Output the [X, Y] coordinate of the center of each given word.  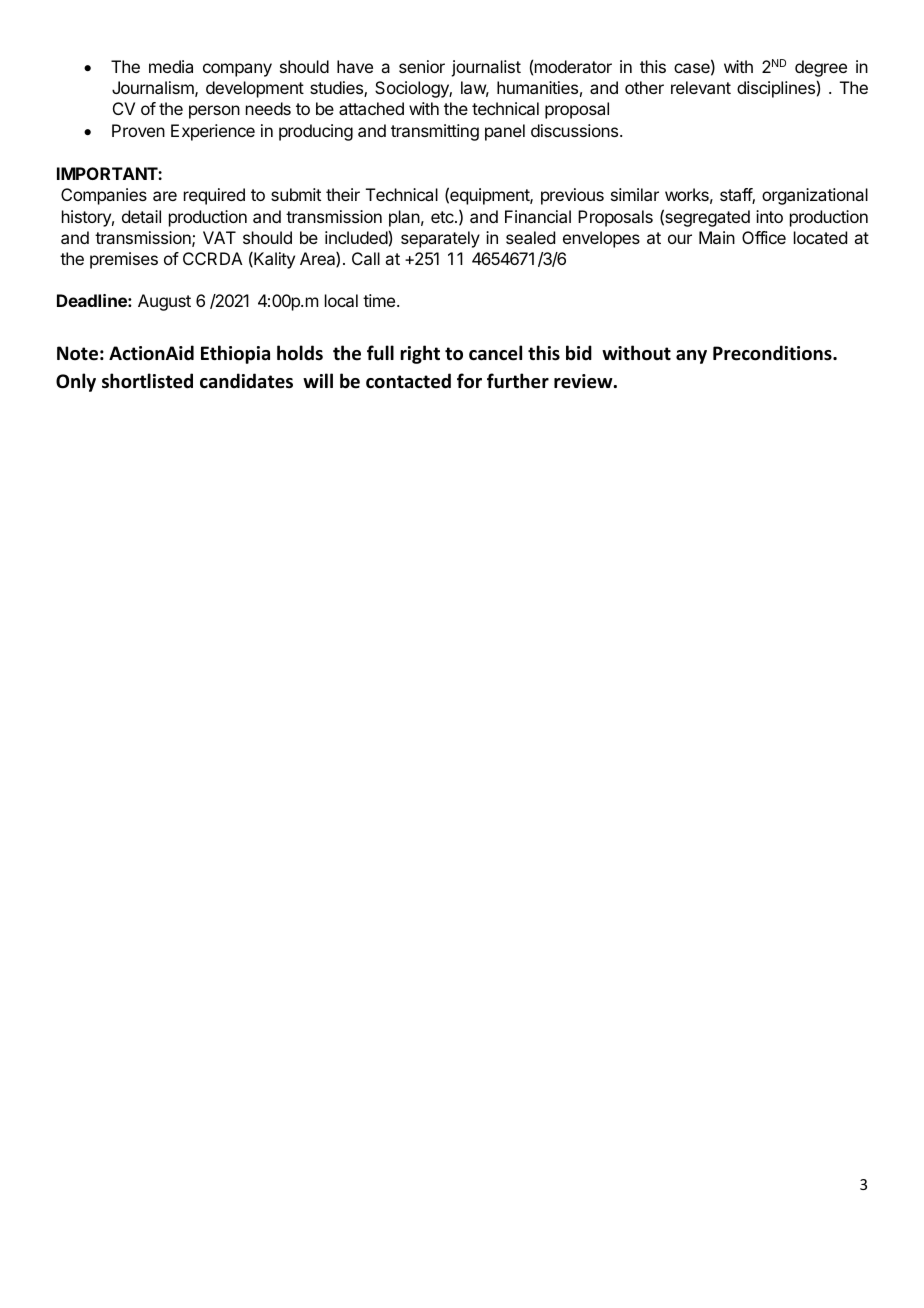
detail [141, 216]
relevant [701, 87]
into [769, 216]
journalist [486, 68]
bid [579, 353]
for [469, 381]
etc [443, 217]
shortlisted [147, 381]
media [171, 66]
